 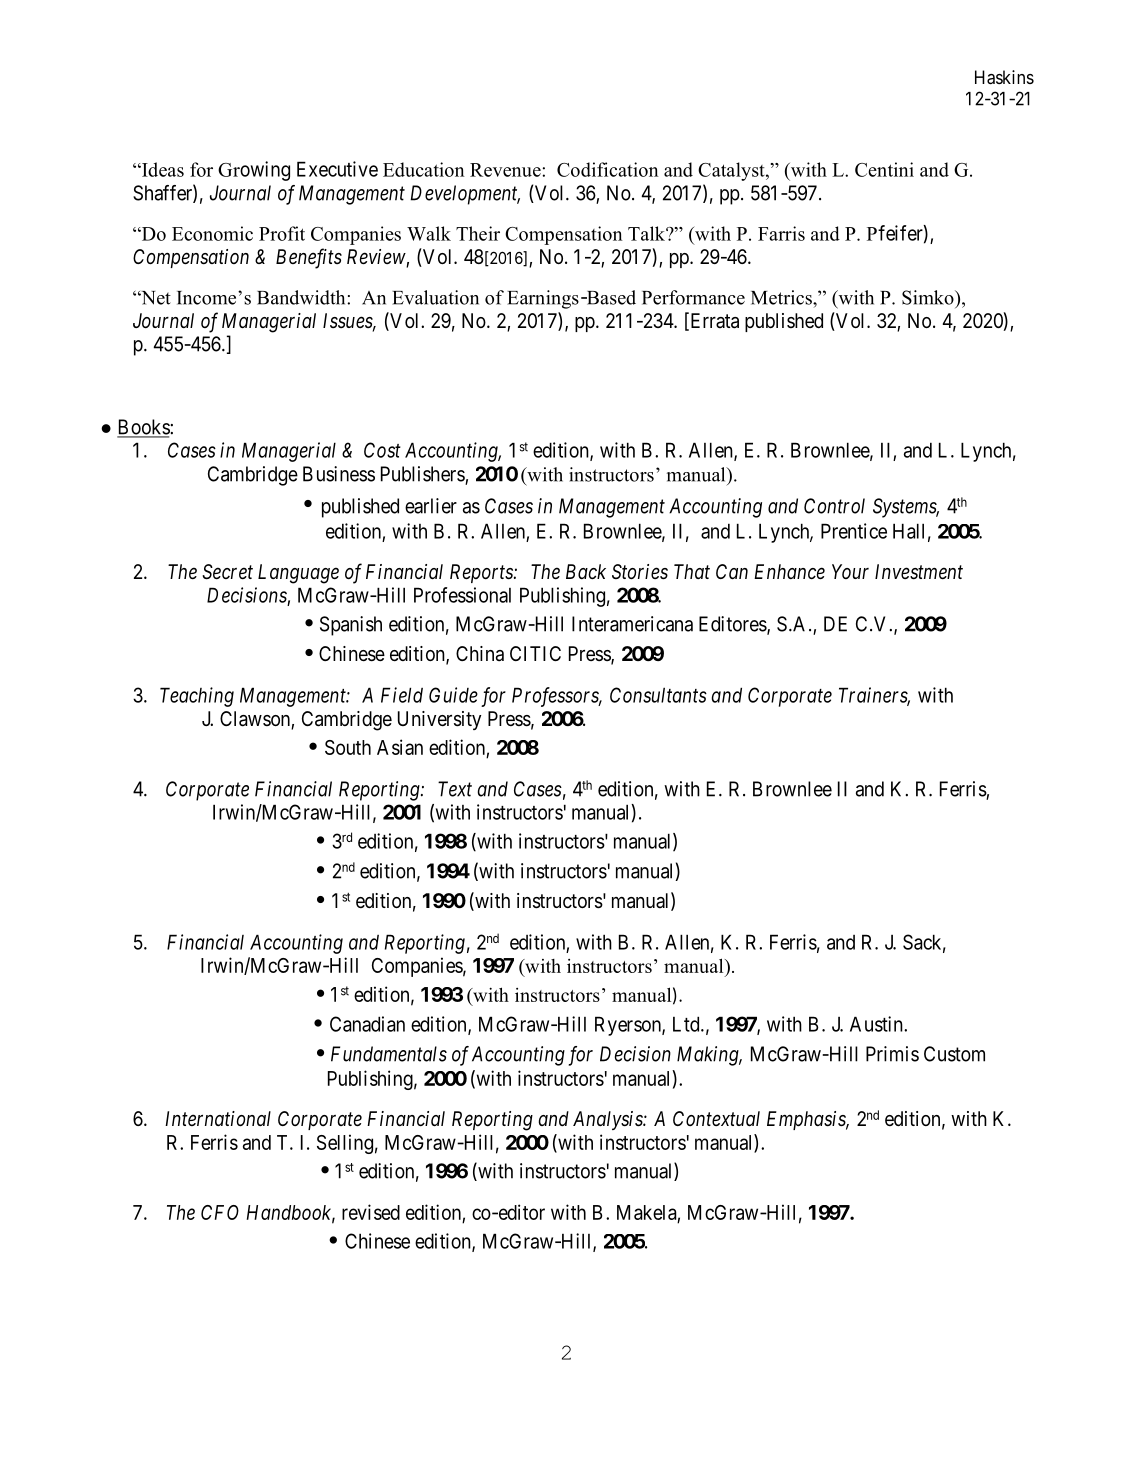 What do you see at coordinates (197, 697) in the screenshot?
I see `Teaching` at bounding box center [197, 697].
